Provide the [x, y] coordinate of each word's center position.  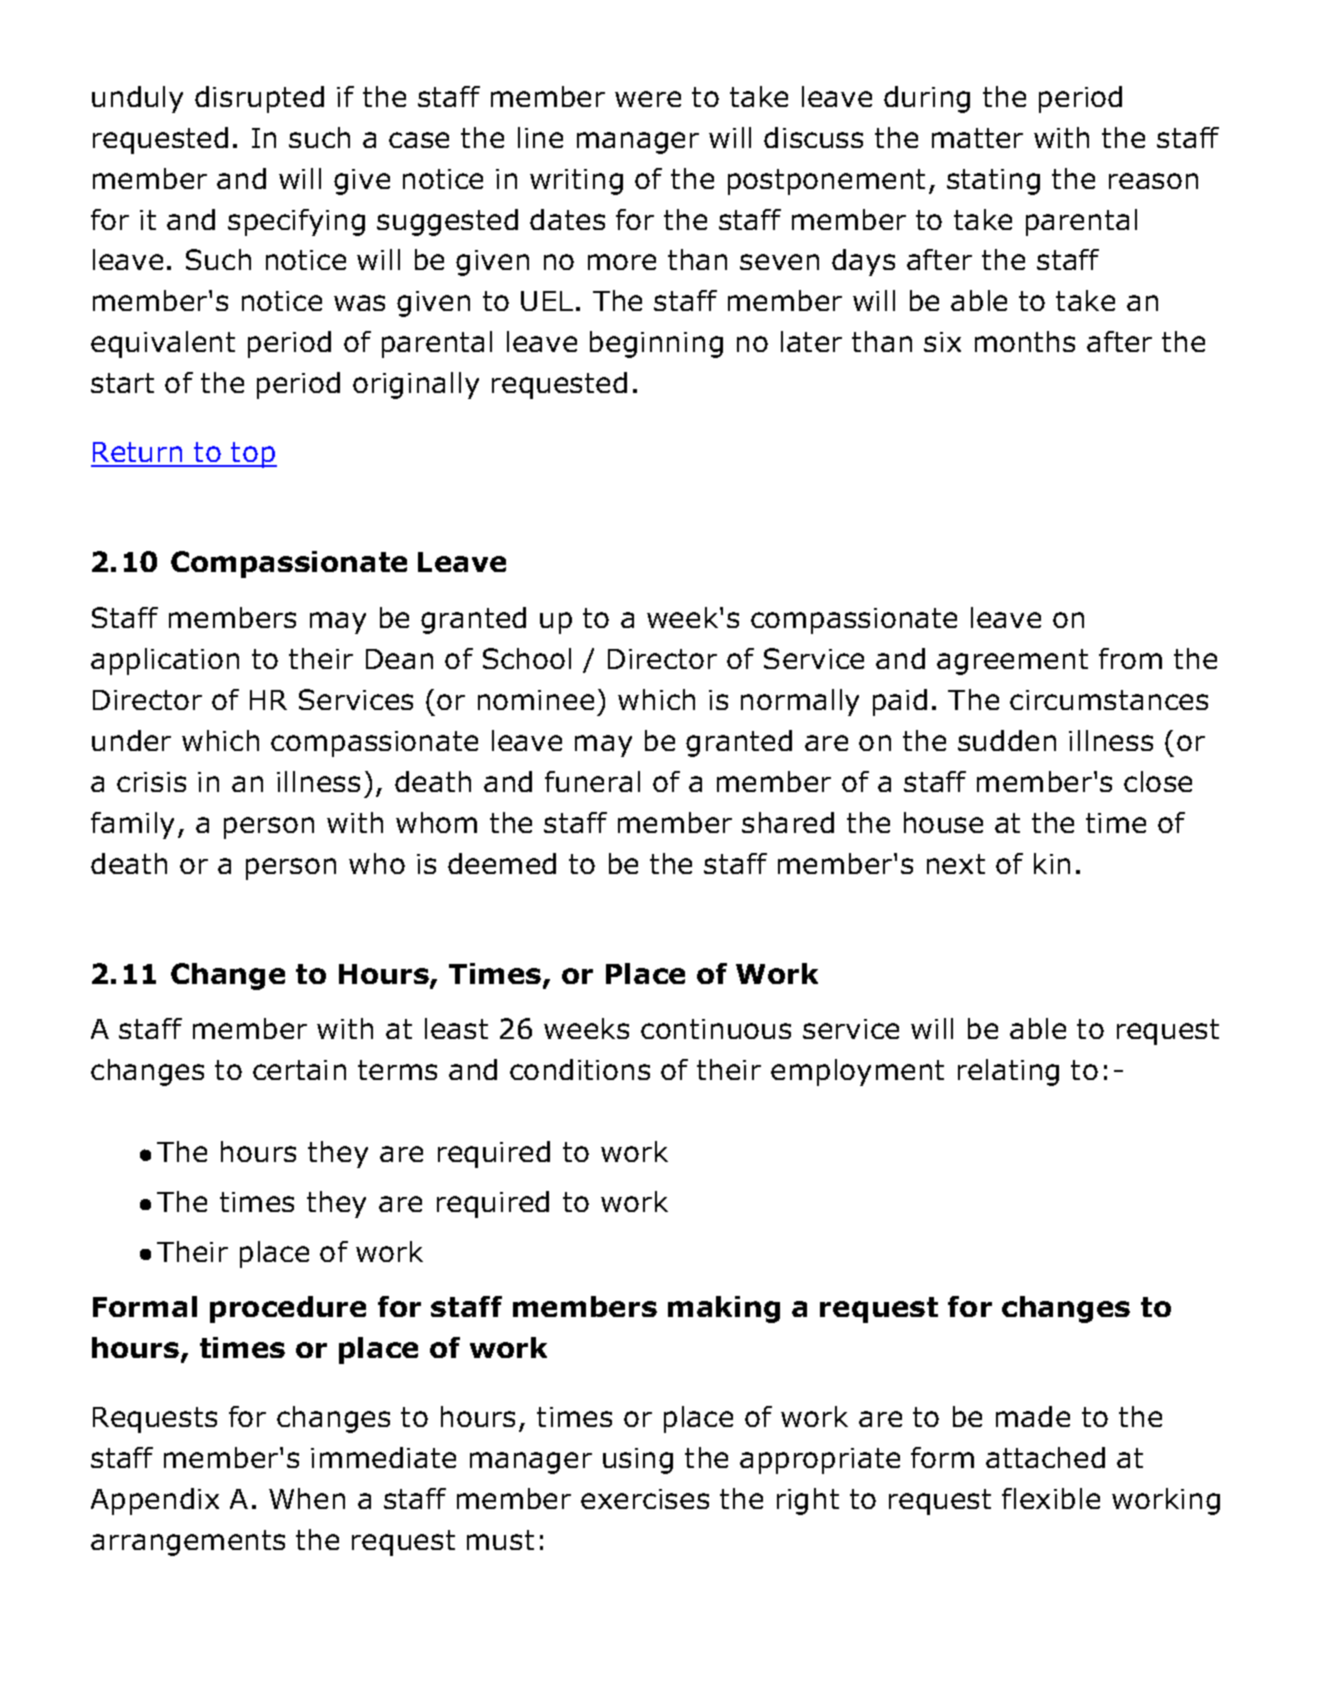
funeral [592, 781]
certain [299, 1070]
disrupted [259, 99]
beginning [656, 344]
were [648, 99]
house [943, 822]
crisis [151, 782]
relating [1008, 1072]
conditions [580, 1069]
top [253, 455]
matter [977, 138]
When [307, 1498]
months [1025, 341]
